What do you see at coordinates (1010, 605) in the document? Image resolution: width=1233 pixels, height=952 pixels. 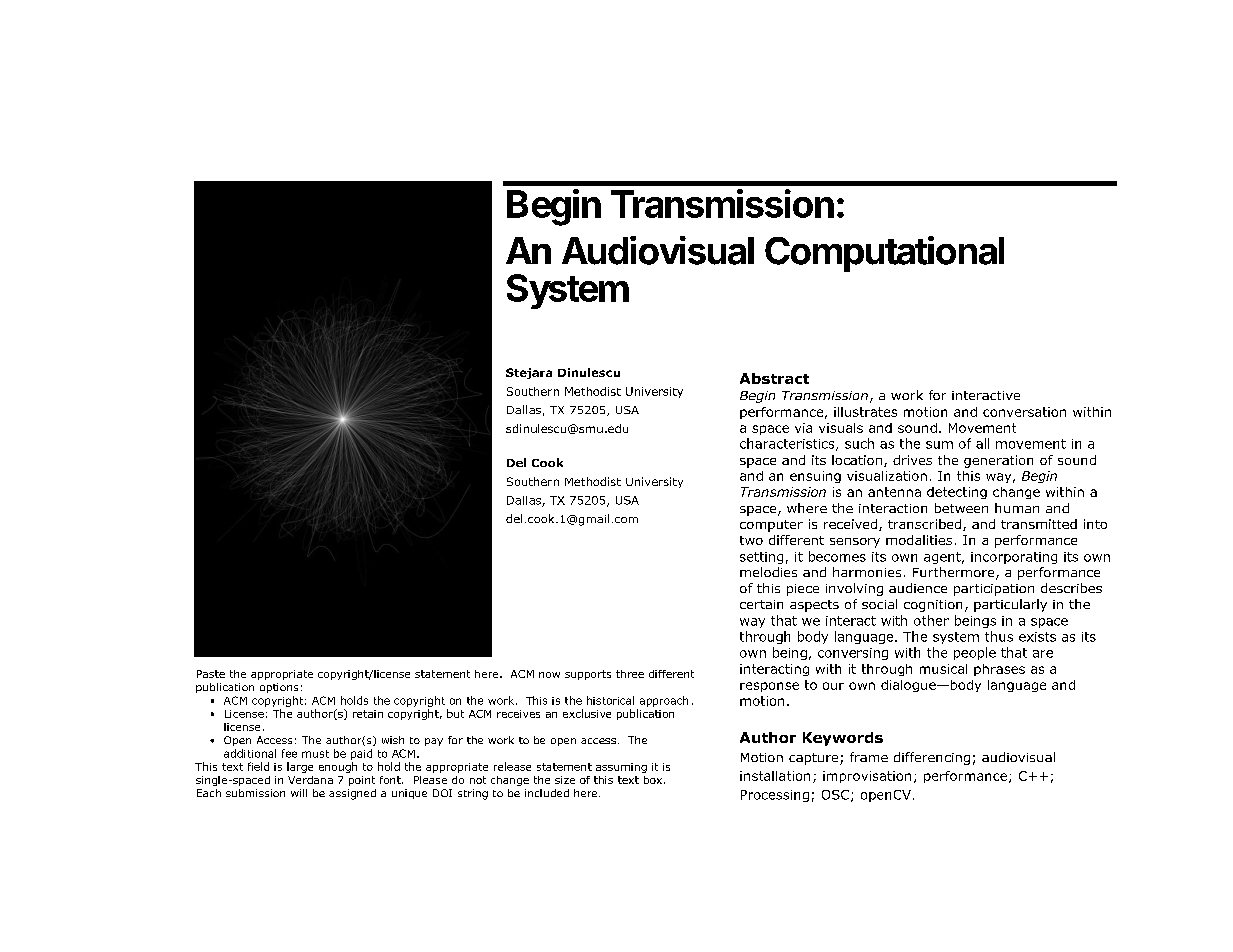 I see `particularly` at bounding box center [1010, 605].
